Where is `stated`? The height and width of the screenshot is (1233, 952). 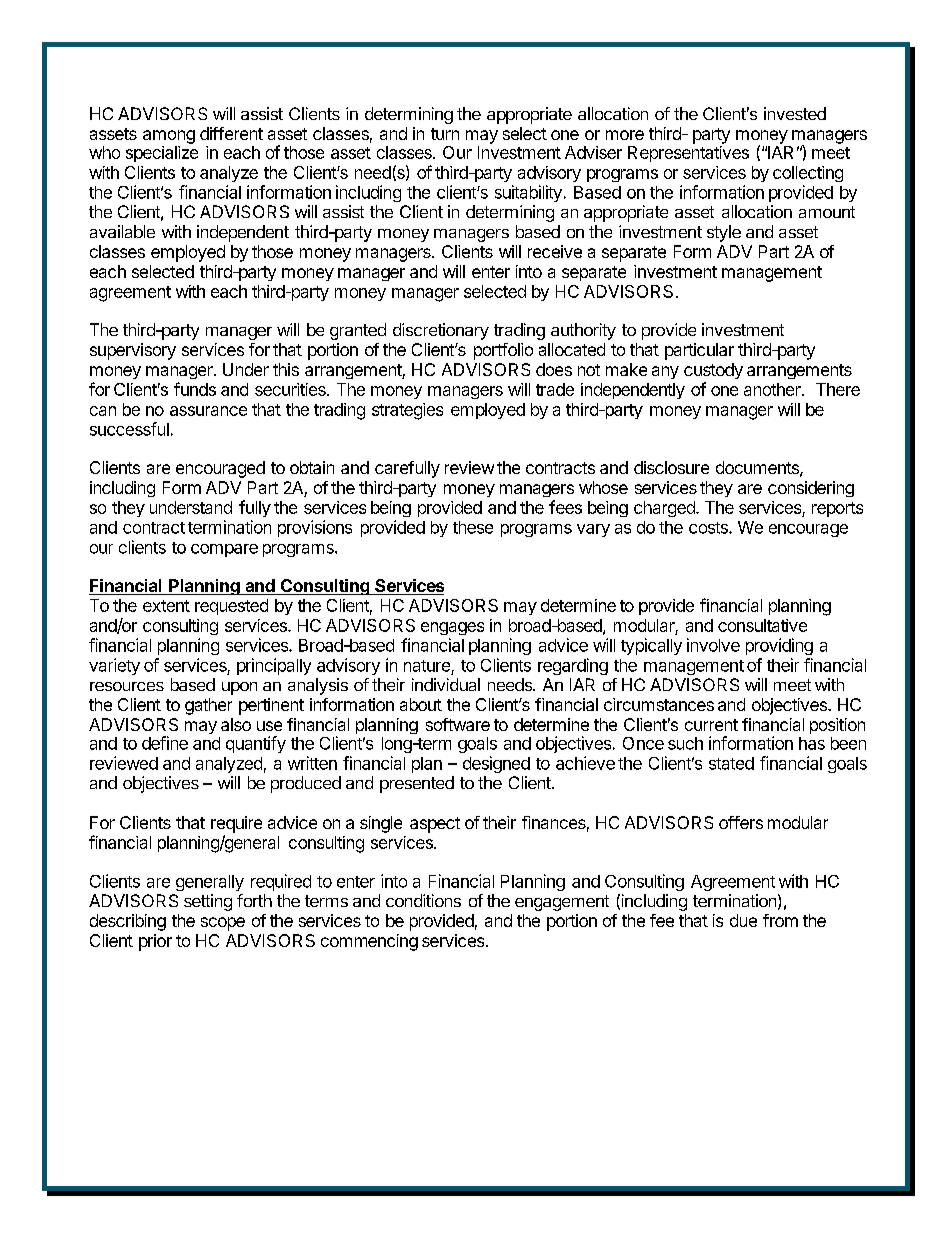
stated is located at coordinates (731, 763).
